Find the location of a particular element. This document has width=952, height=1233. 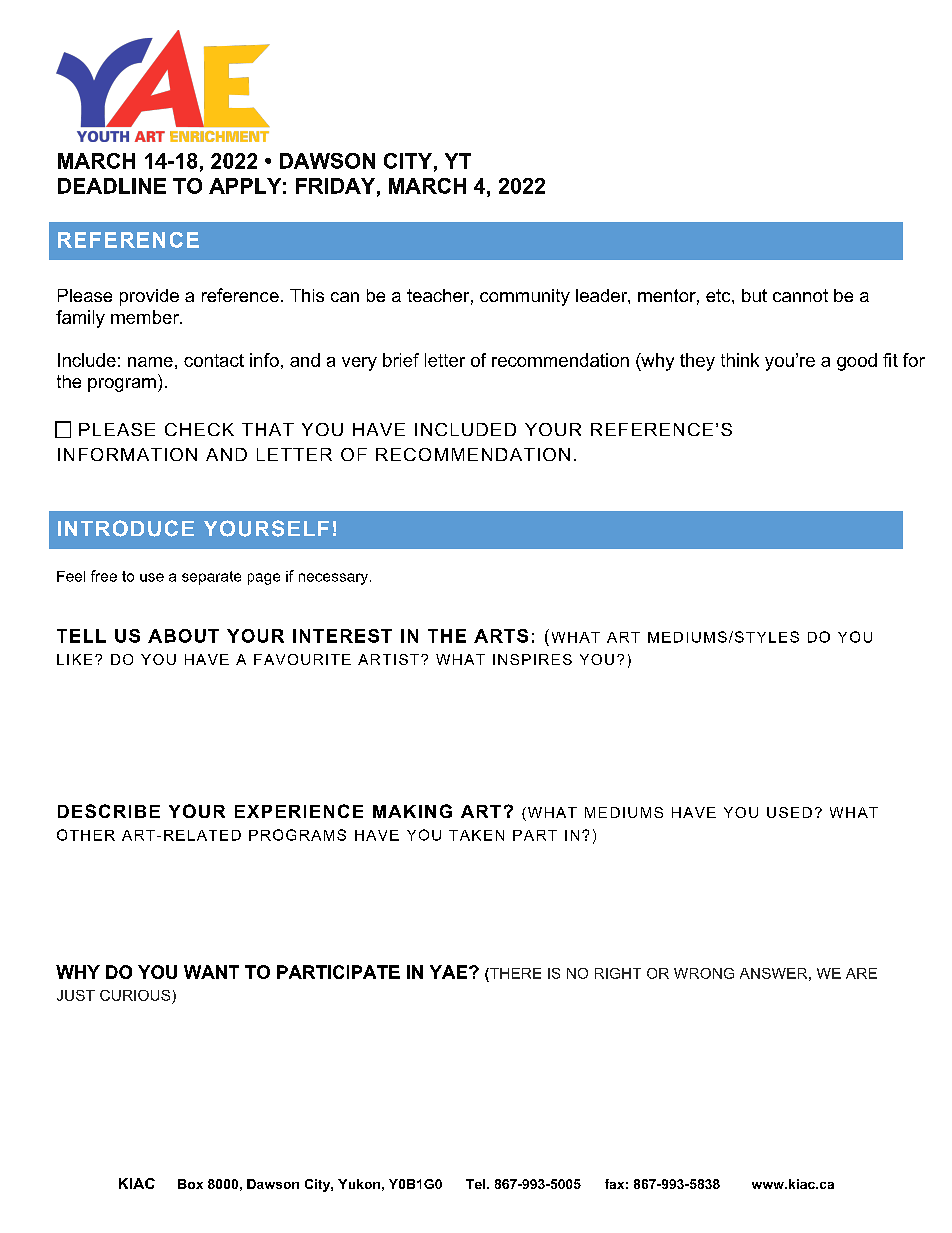

INSPIRES is located at coordinates (532, 659).
